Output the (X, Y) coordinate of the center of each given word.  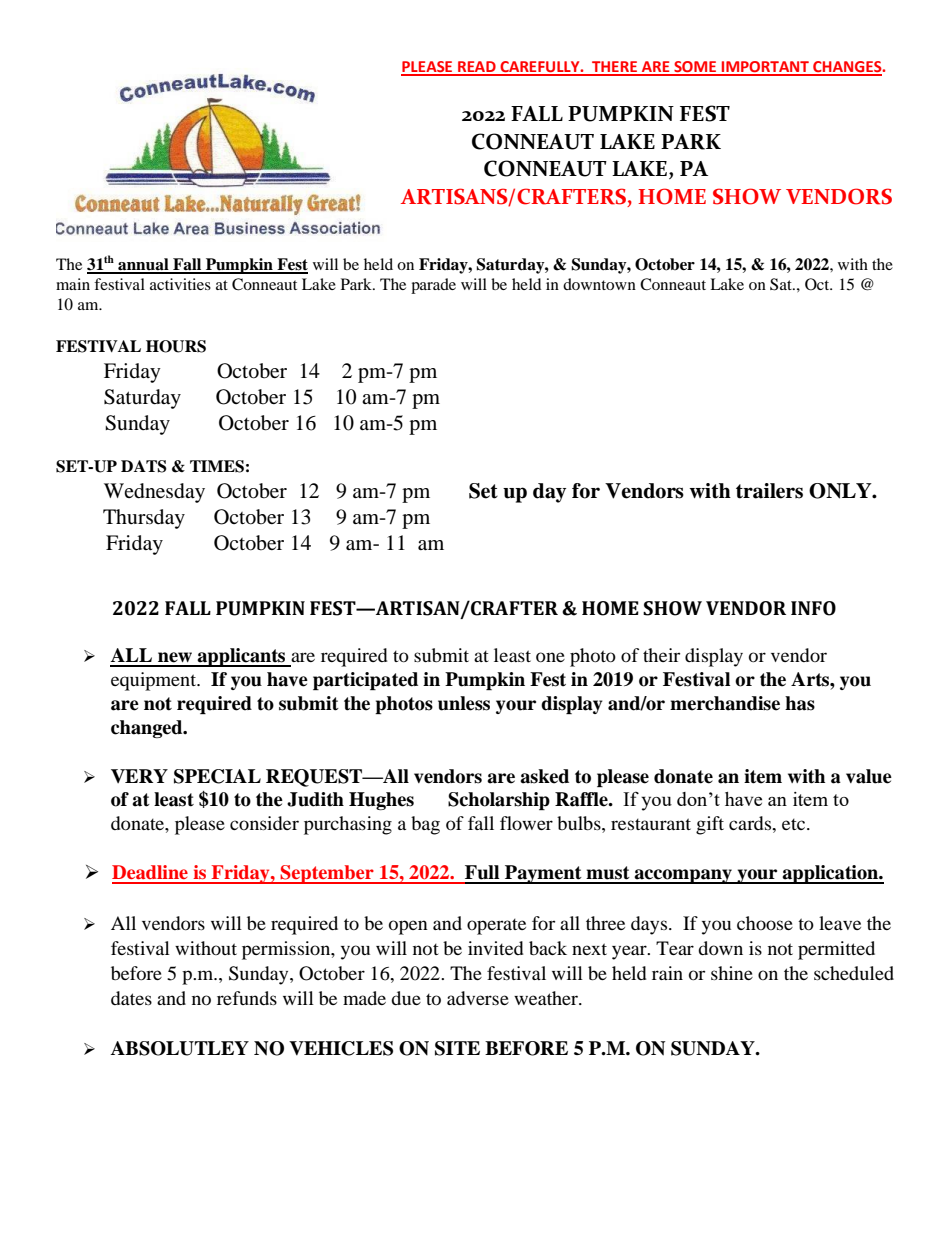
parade (433, 286)
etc (795, 824)
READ (477, 68)
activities (180, 284)
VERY (139, 776)
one (550, 657)
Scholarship (499, 801)
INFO (813, 608)
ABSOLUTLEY (180, 1048)
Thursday (144, 519)
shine (732, 973)
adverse (478, 998)
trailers (769, 491)
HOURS (176, 346)
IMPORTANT (765, 68)
